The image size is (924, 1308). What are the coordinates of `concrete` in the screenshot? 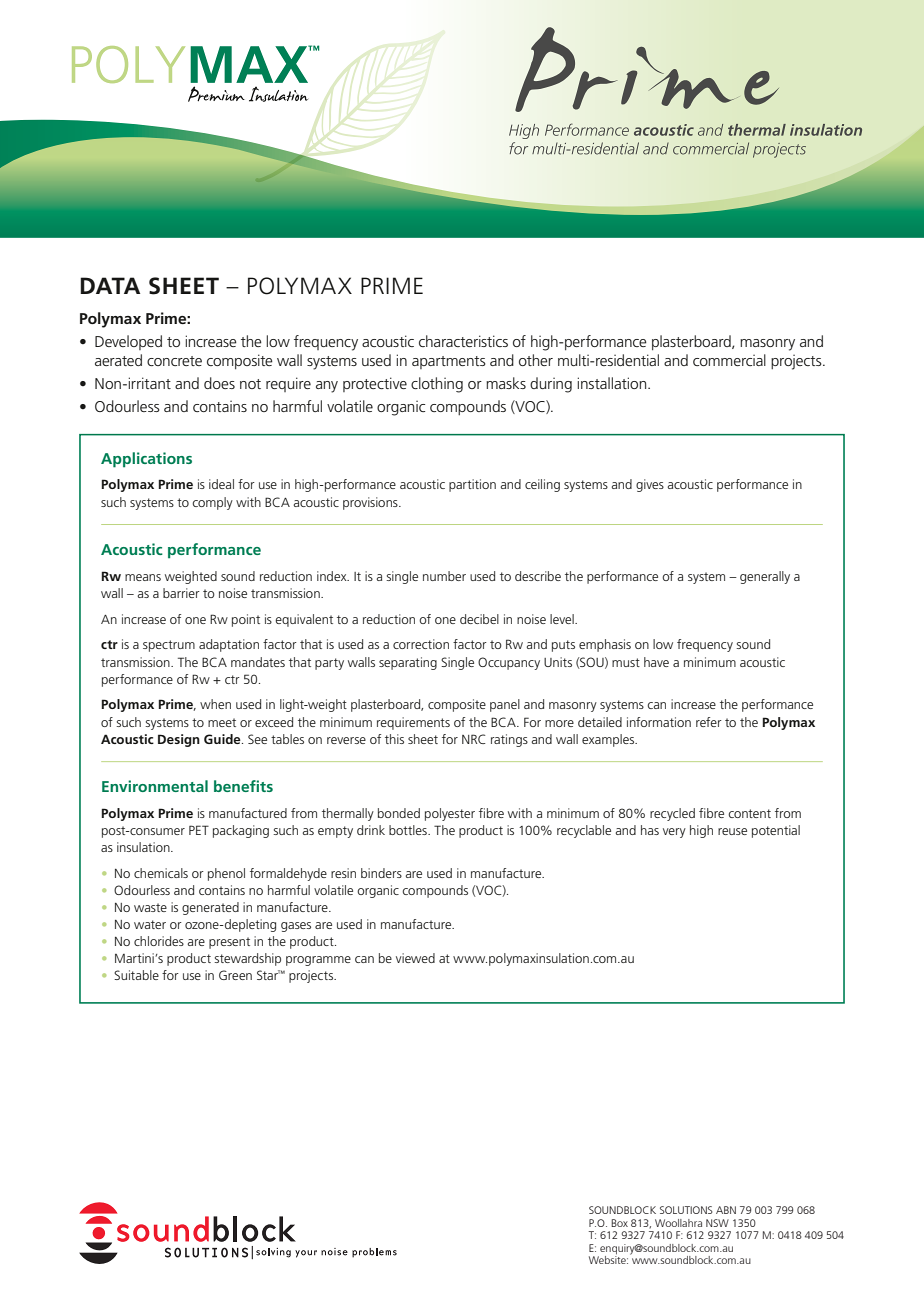 It's located at (174, 361).
